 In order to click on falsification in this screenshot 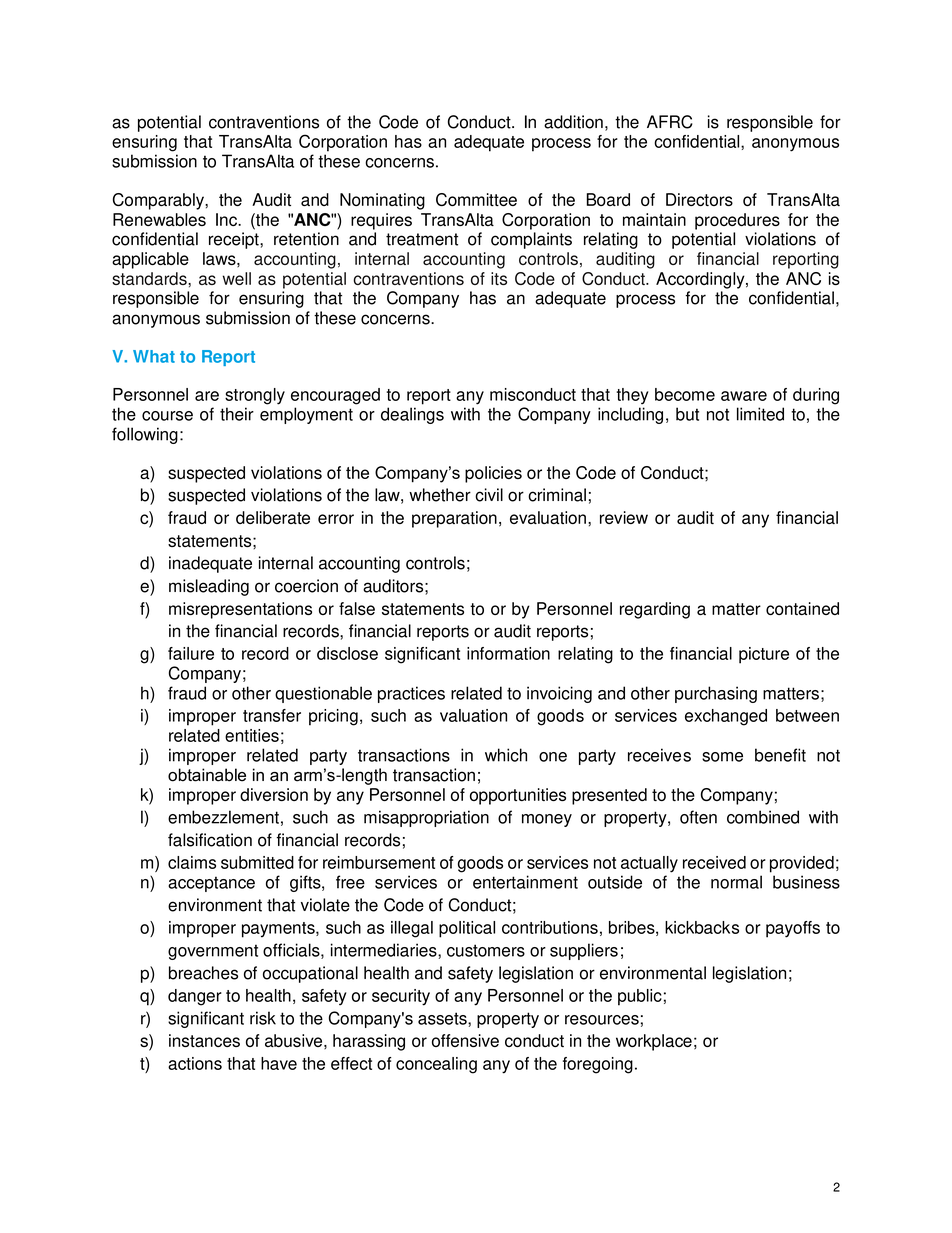, I will do `click(210, 840)`.
